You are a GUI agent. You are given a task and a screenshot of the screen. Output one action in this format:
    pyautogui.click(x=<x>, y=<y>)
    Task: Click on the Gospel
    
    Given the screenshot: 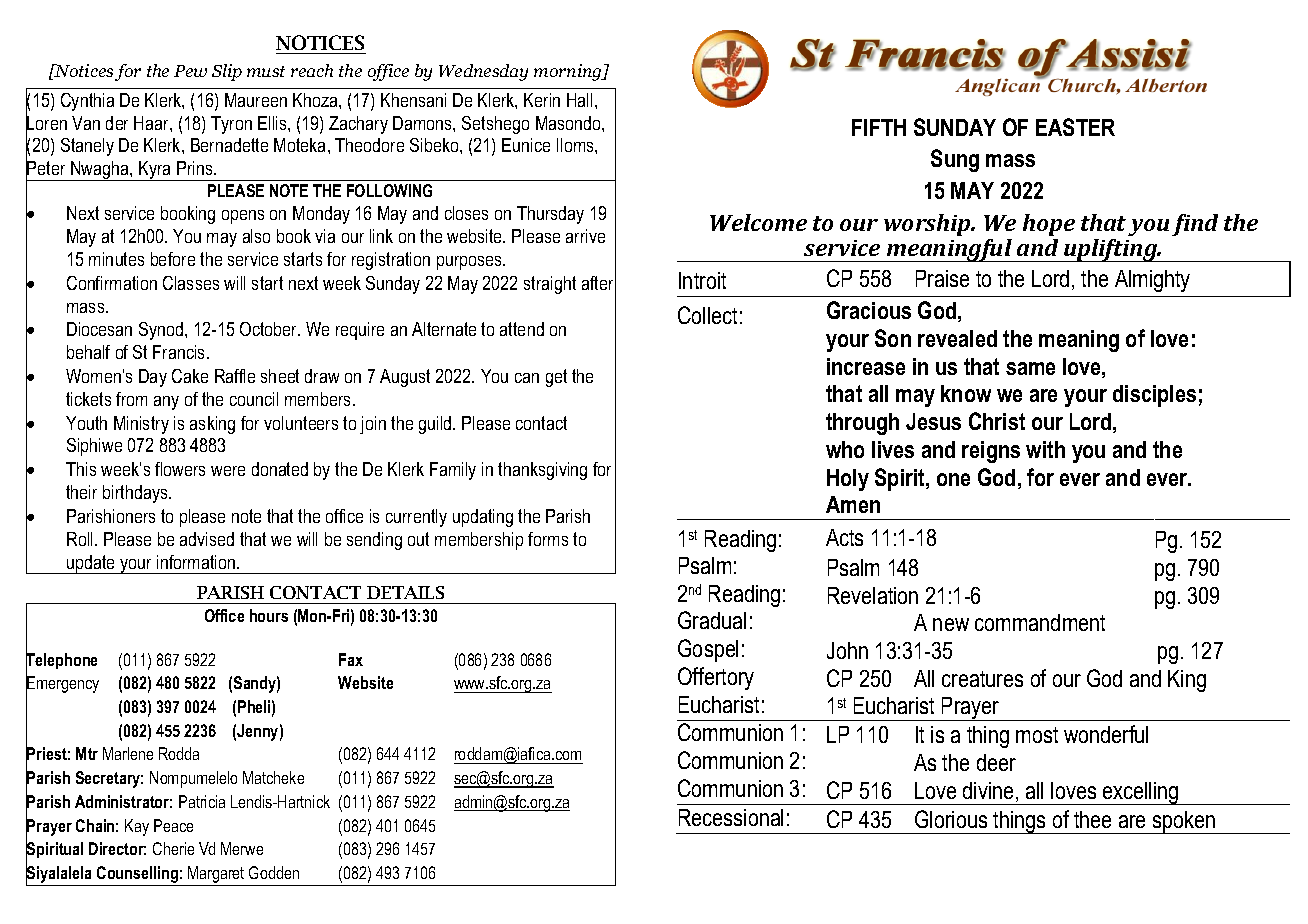 What is the action you would take?
    pyautogui.click(x=708, y=650)
